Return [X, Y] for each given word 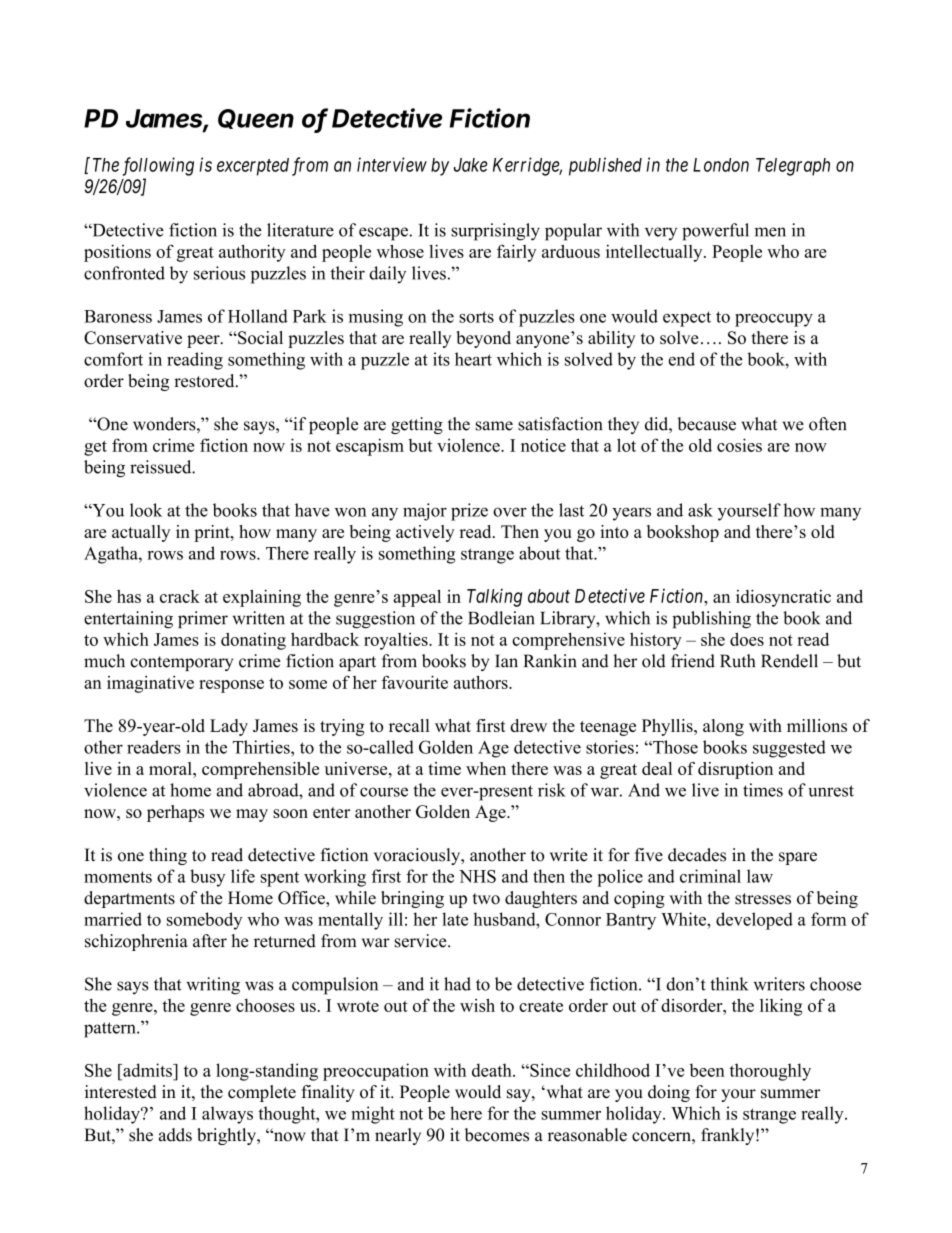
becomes [497, 1135]
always [227, 1115]
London [721, 165]
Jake [470, 165]
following [158, 166]
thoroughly [770, 1072]
